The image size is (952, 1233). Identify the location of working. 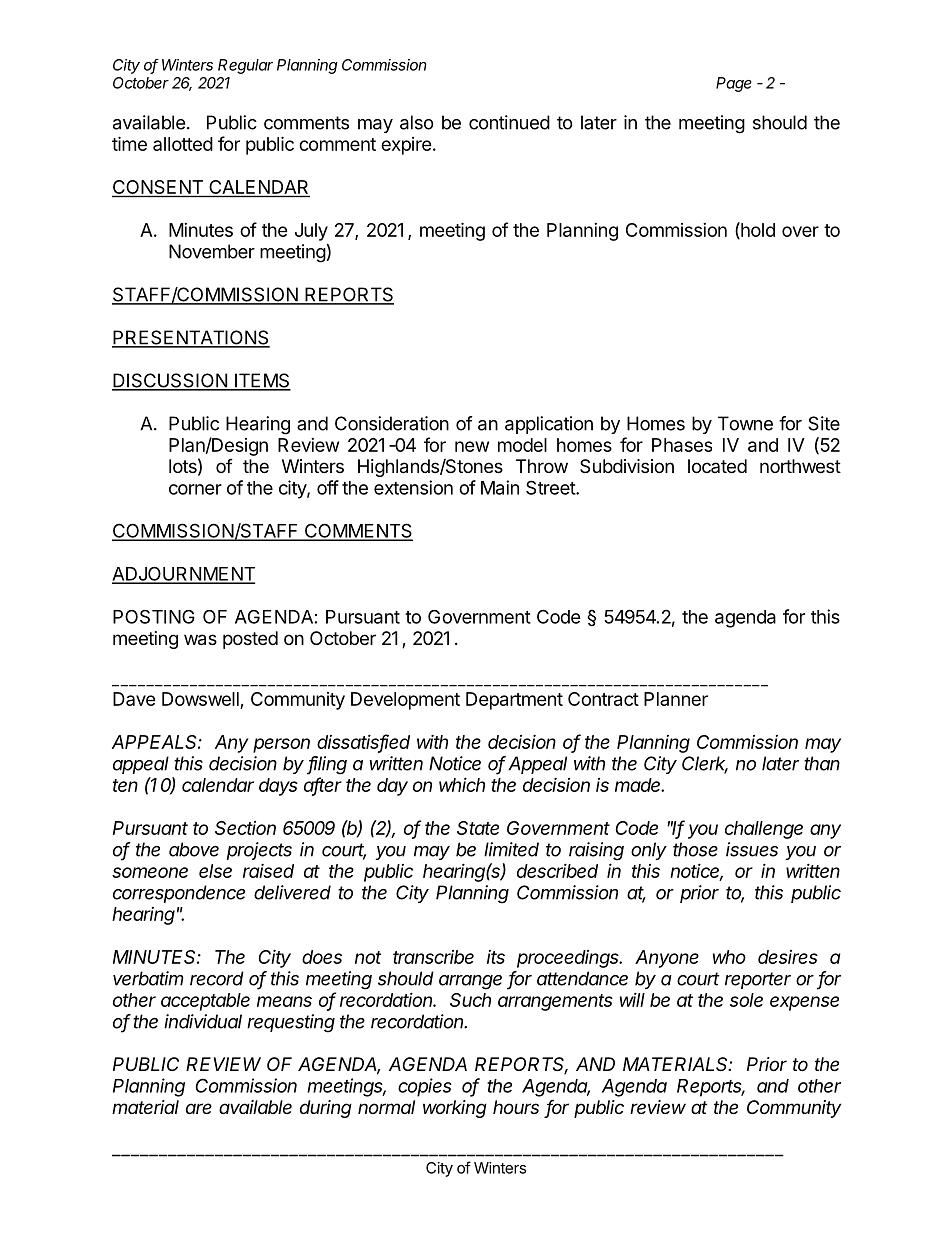
(455, 1109).
